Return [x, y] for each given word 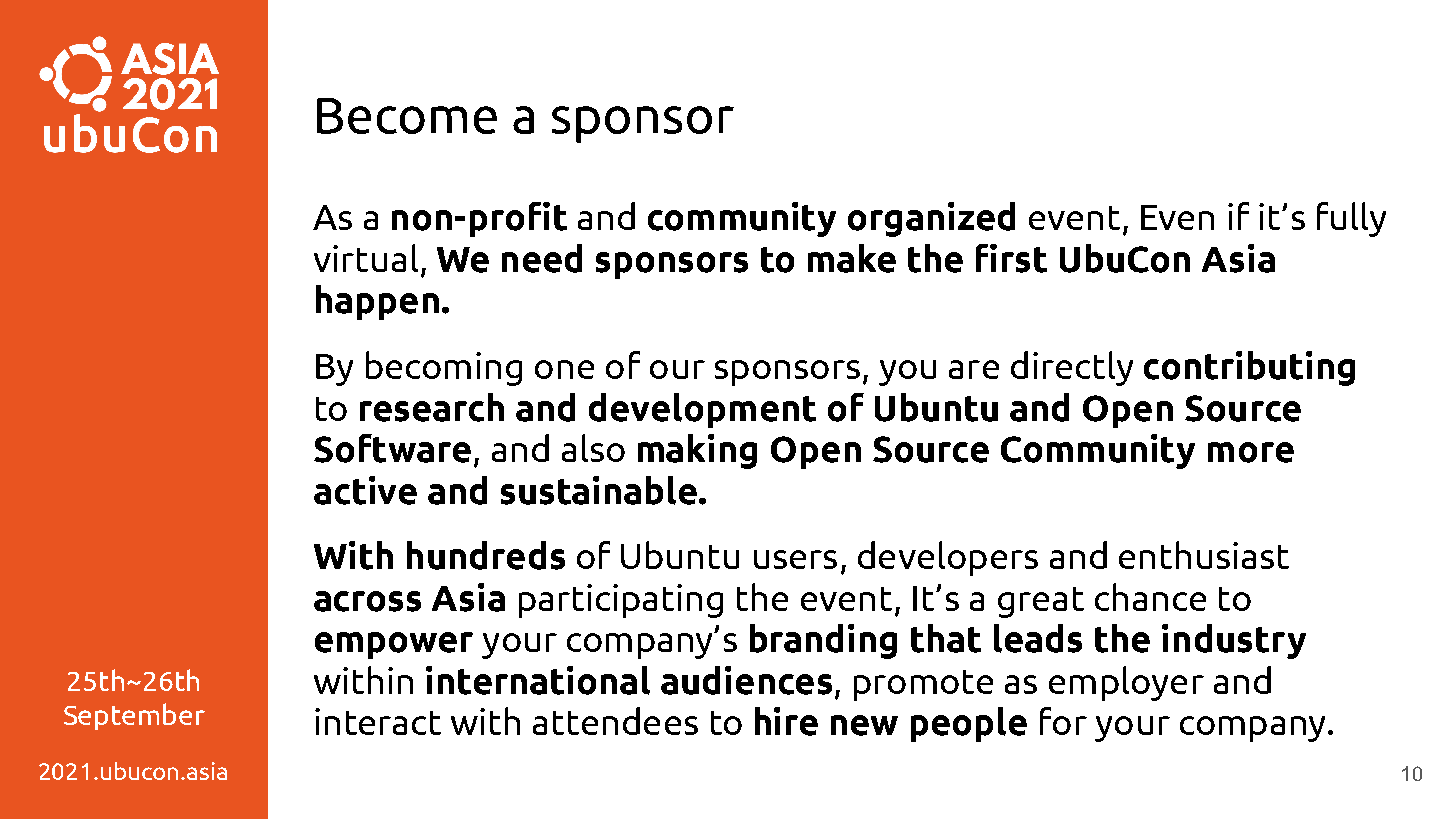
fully [1351, 219]
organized [931, 219]
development [702, 410]
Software [392, 448]
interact [378, 721]
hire [786, 721]
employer [1126, 683]
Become [407, 116]
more [1251, 452]
